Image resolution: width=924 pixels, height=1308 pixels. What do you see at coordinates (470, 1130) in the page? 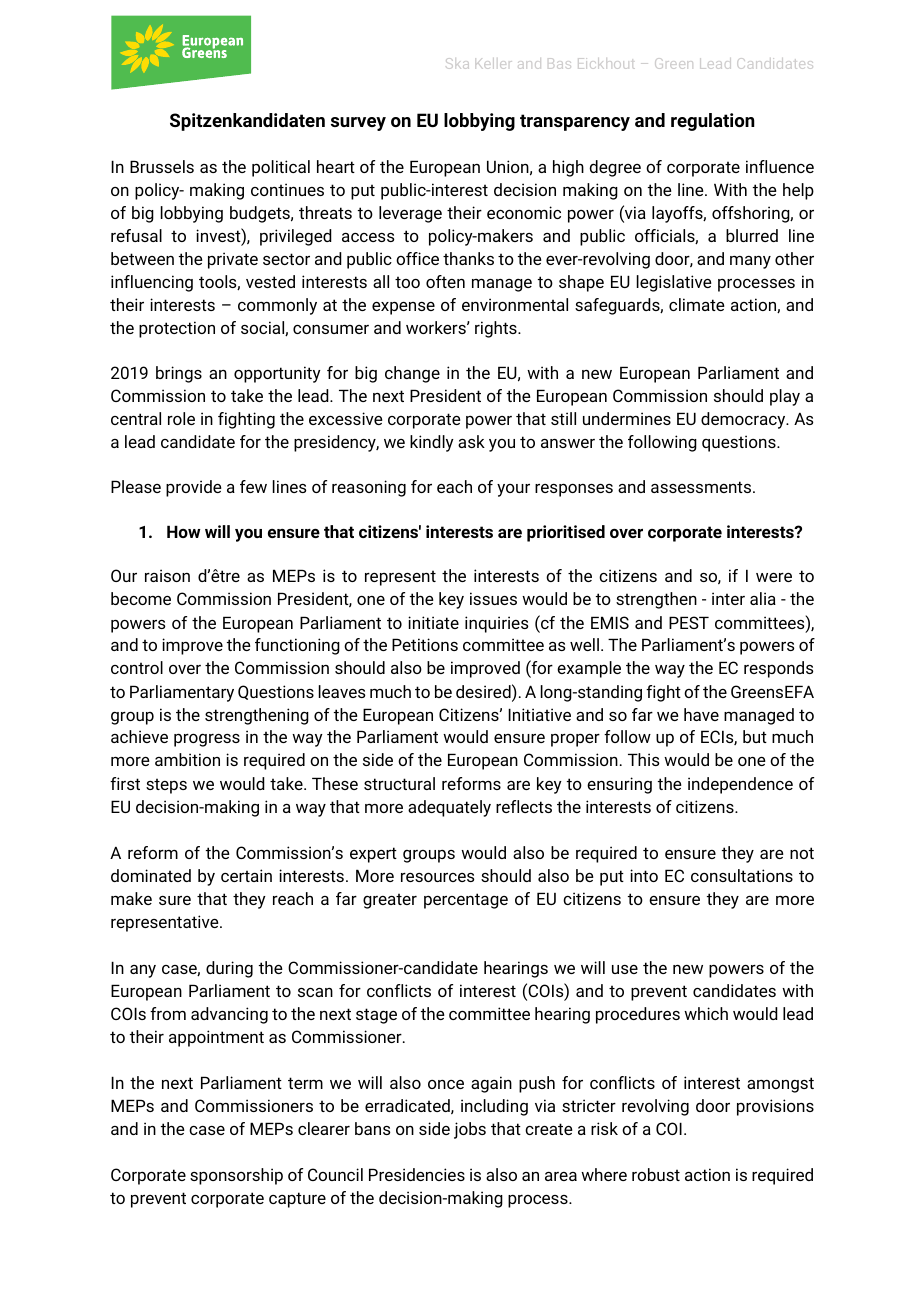
I see `jobs` at bounding box center [470, 1130].
